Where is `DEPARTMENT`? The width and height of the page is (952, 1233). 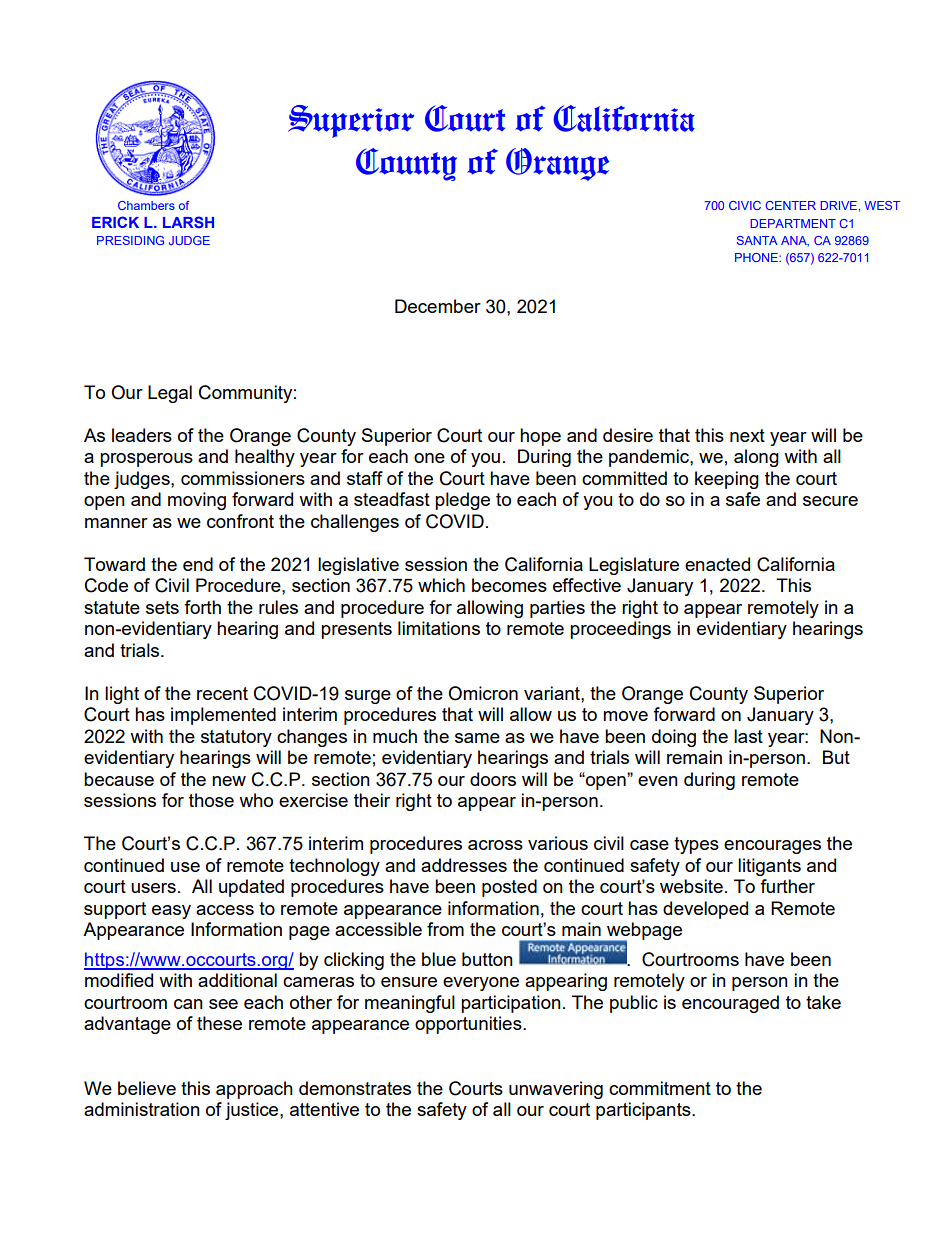 DEPARTMENT is located at coordinates (793, 223).
